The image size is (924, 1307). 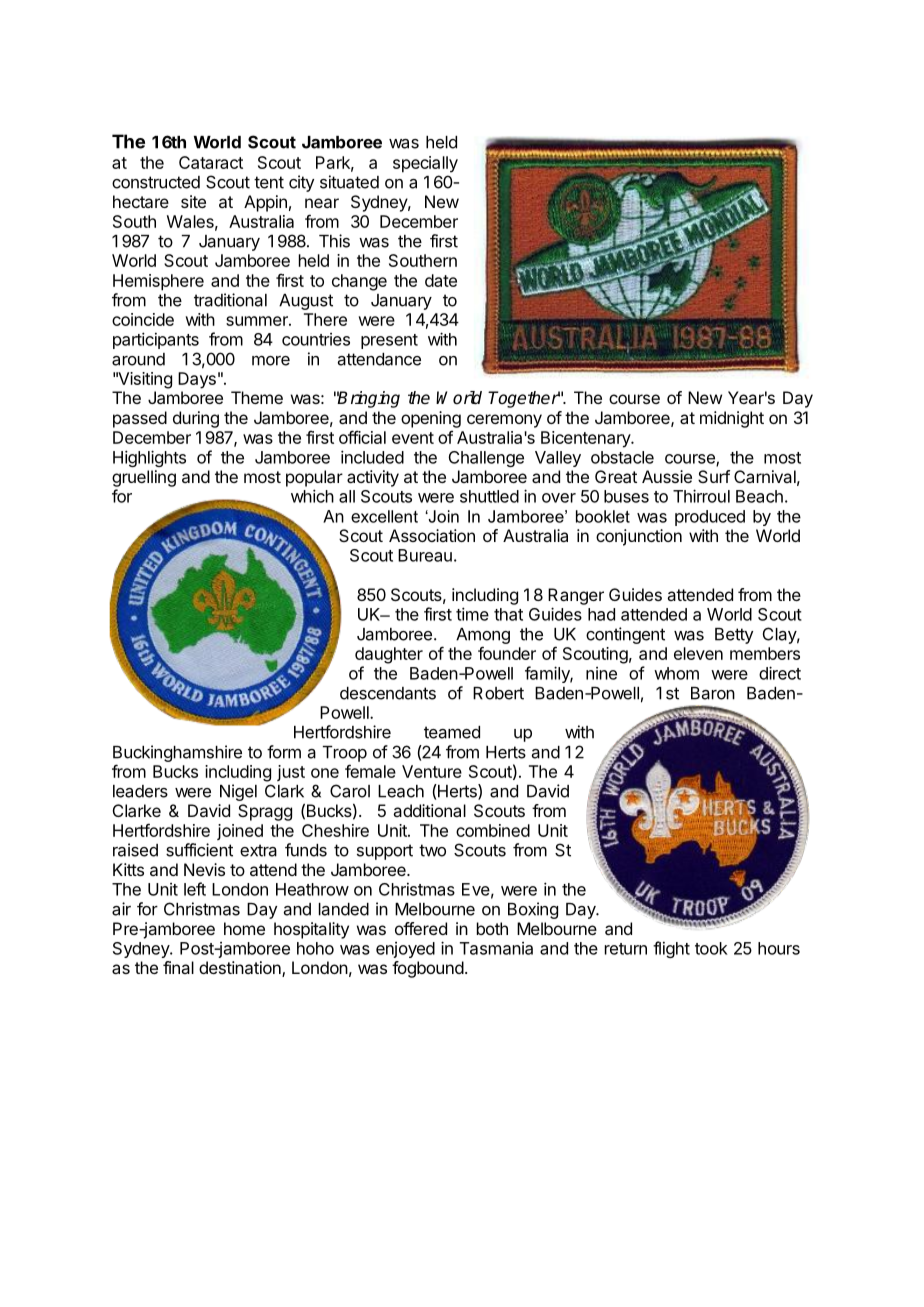 I want to click on Baron, so click(x=713, y=693).
